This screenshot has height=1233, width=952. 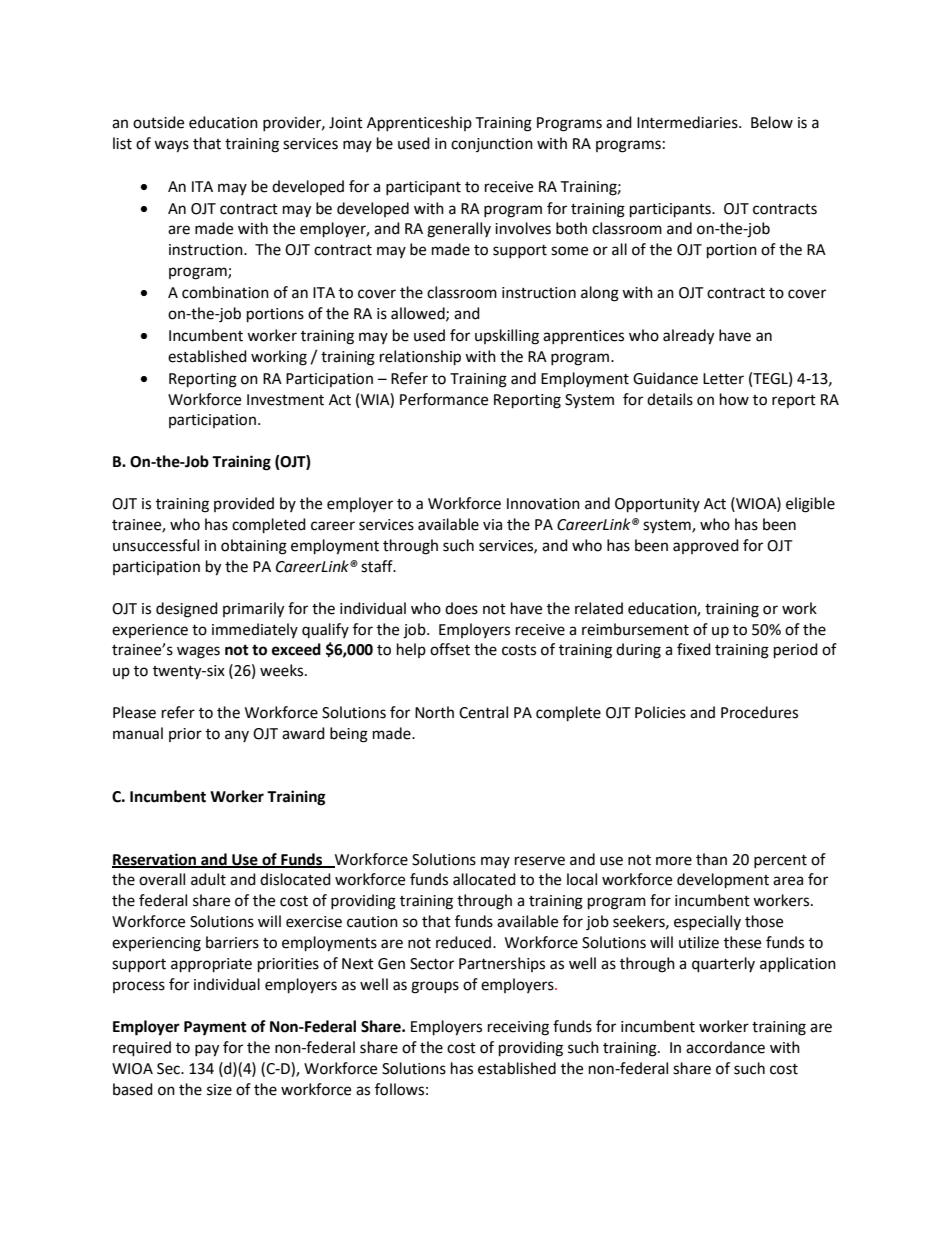 What do you see at coordinates (688, 122) in the screenshot?
I see `Intermediaries` at bounding box center [688, 122].
